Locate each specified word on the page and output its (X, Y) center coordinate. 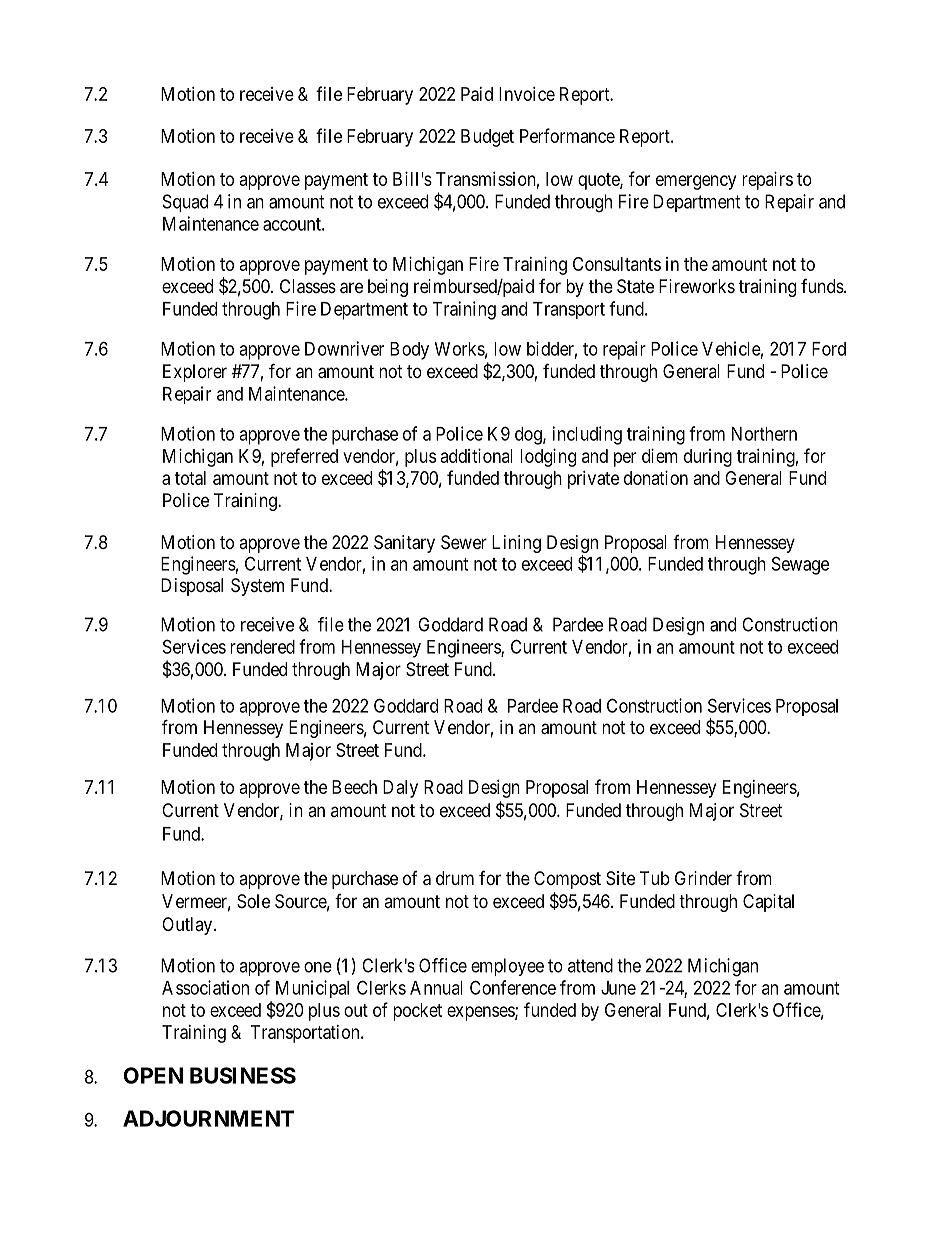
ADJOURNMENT (208, 1118)
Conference (513, 987)
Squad (185, 203)
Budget (487, 138)
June (618, 988)
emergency (696, 182)
